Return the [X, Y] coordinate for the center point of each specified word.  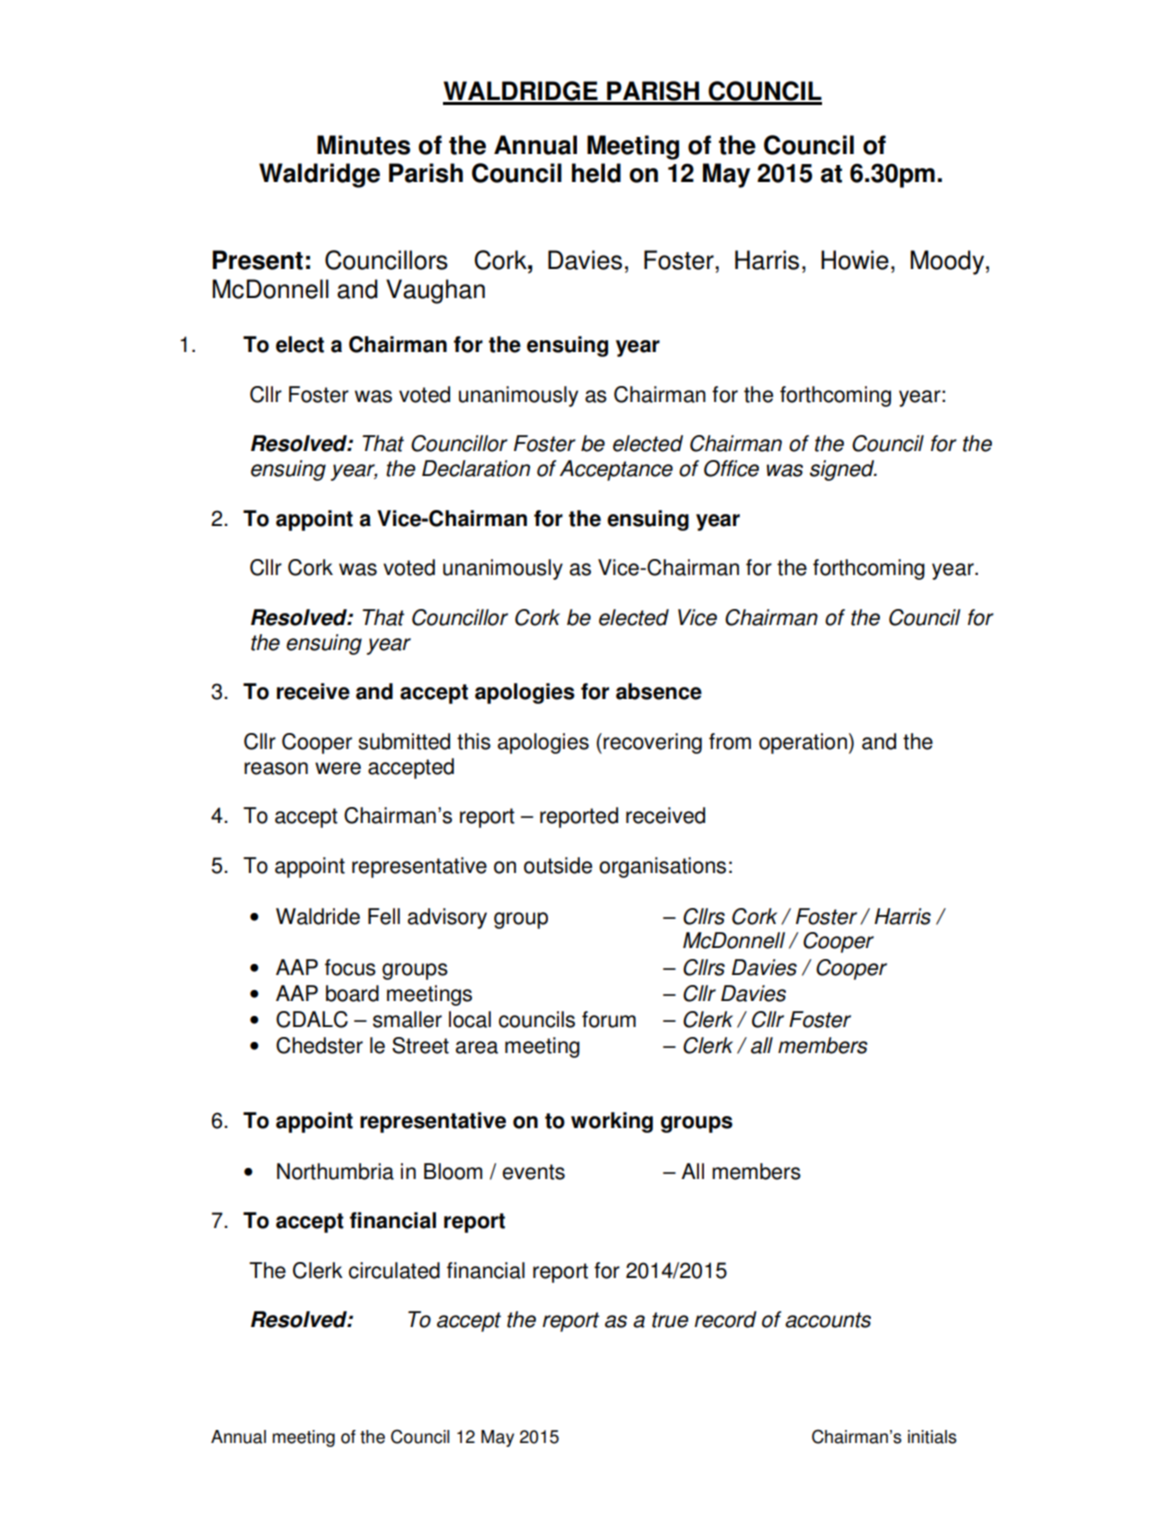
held [596, 173]
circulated [394, 1270]
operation [803, 743]
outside [558, 865]
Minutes [363, 145]
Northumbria [335, 1171]
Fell [384, 916]
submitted [404, 741]
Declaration [476, 468]
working [612, 1122]
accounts [828, 1320]
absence [659, 691]
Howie [855, 260]
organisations [662, 867]
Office [731, 468]
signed [843, 470]
